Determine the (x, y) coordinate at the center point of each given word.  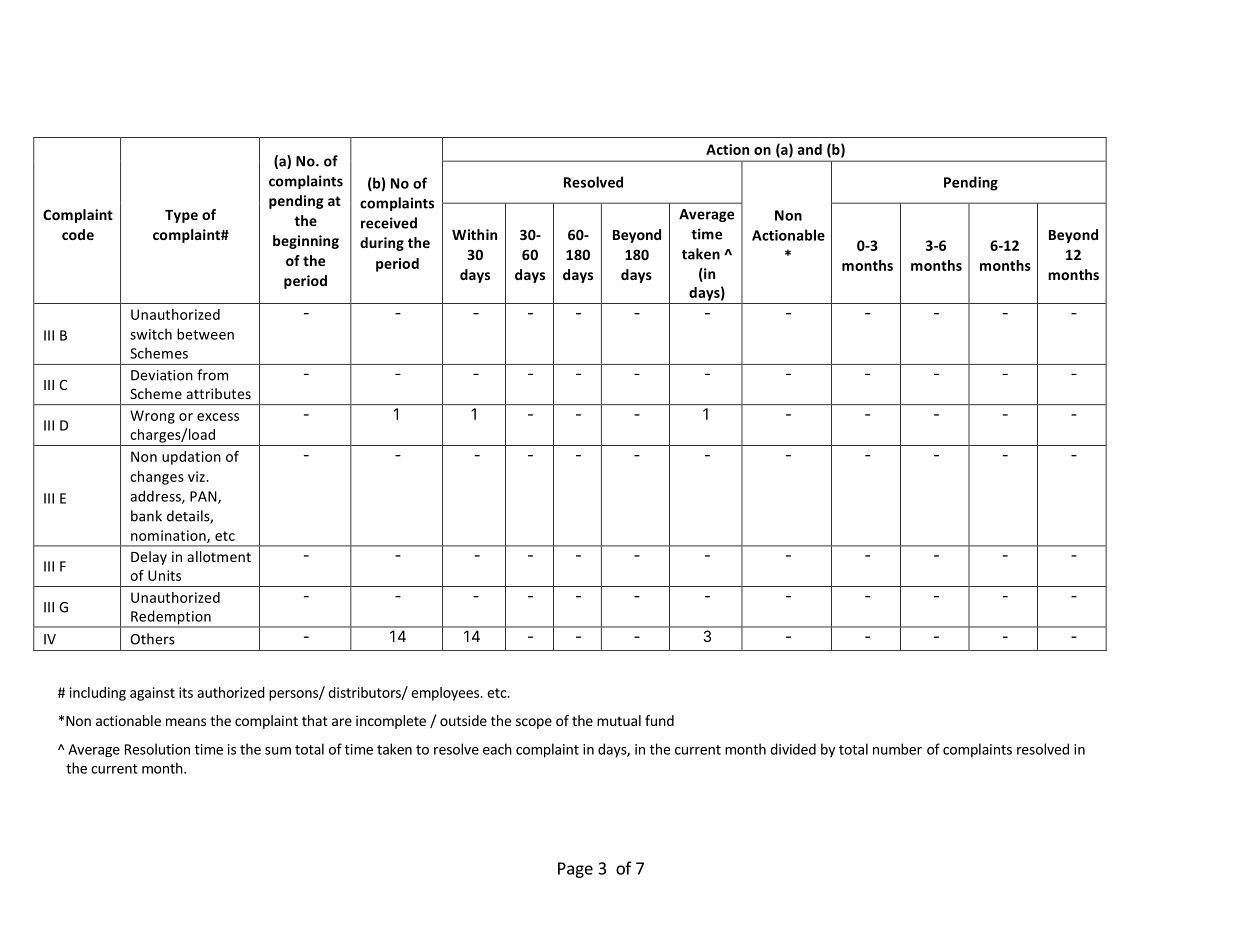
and (810, 149)
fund (659, 720)
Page (575, 870)
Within (474, 234)
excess (218, 417)
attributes (219, 393)
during (382, 244)
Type (181, 216)
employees (446, 694)
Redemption (171, 618)
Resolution (157, 749)
